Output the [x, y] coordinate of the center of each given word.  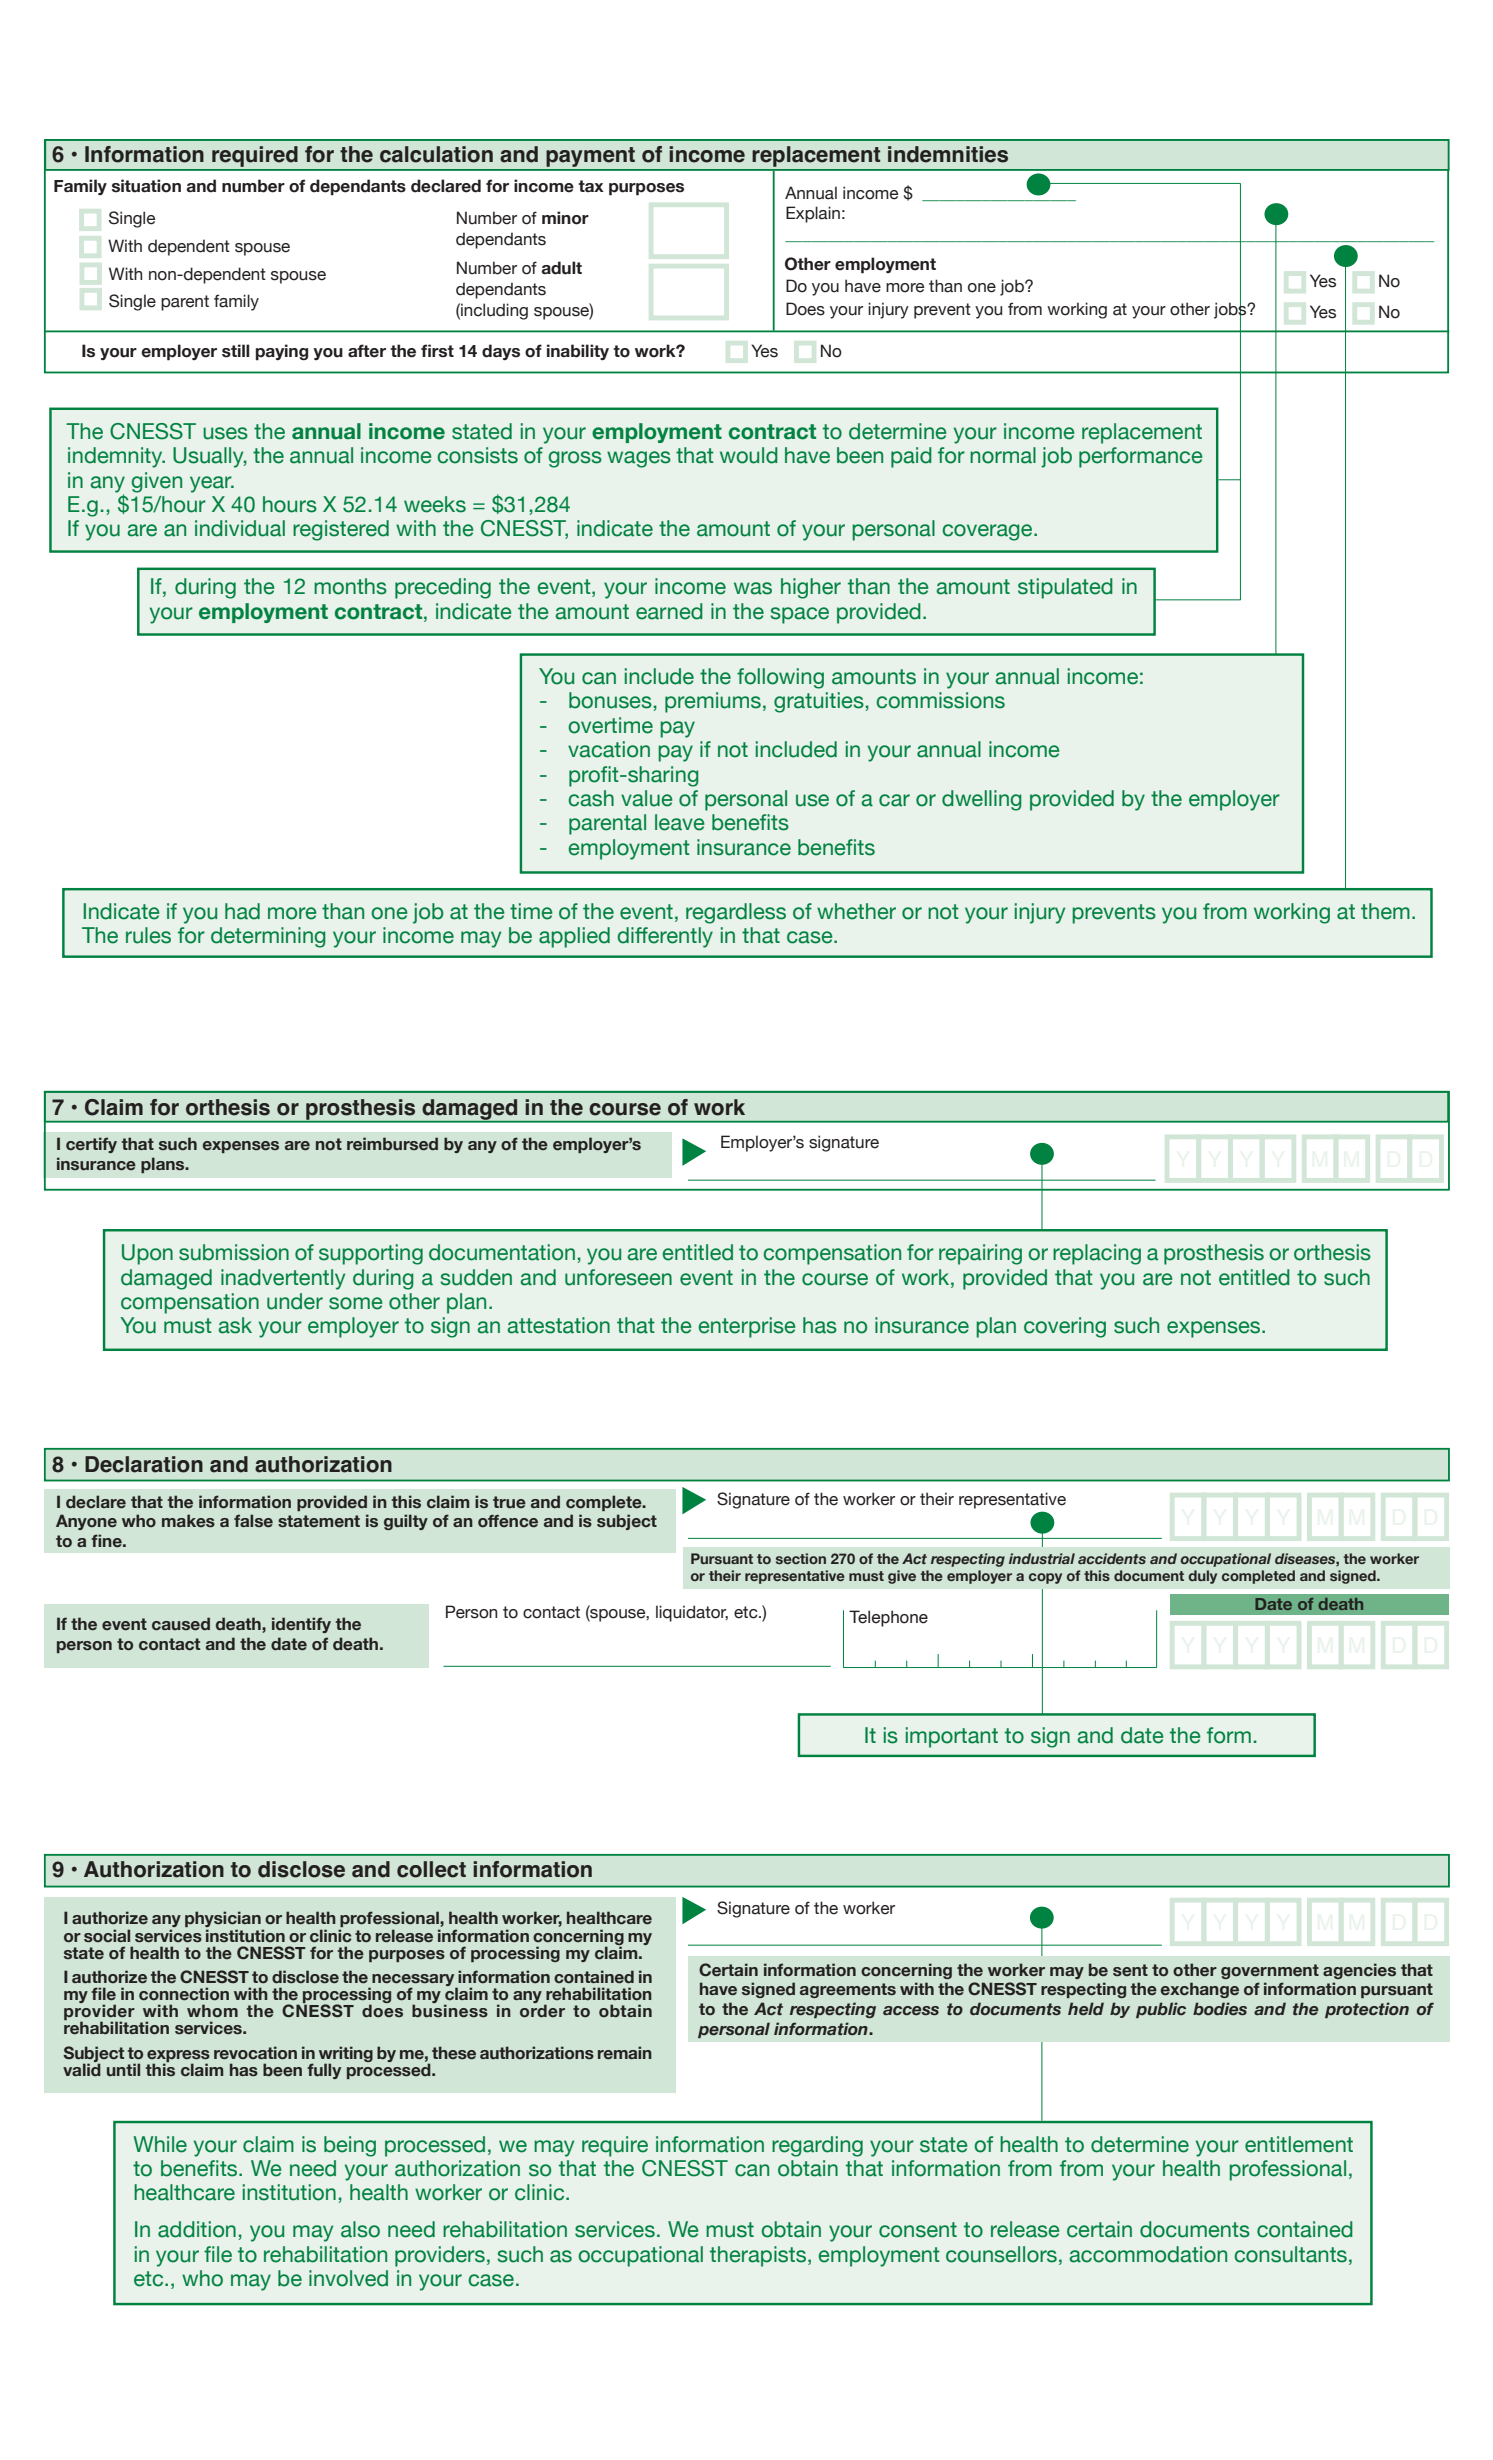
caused [181, 1624]
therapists [759, 2256]
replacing [1097, 1254]
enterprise [747, 1327]
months [350, 586]
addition [197, 2229]
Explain [813, 214]
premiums [713, 702]
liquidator [692, 1613]
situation [146, 186]
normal [1003, 455]
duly [1202, 1577]
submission [234, 1252]
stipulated [1065, 588]
